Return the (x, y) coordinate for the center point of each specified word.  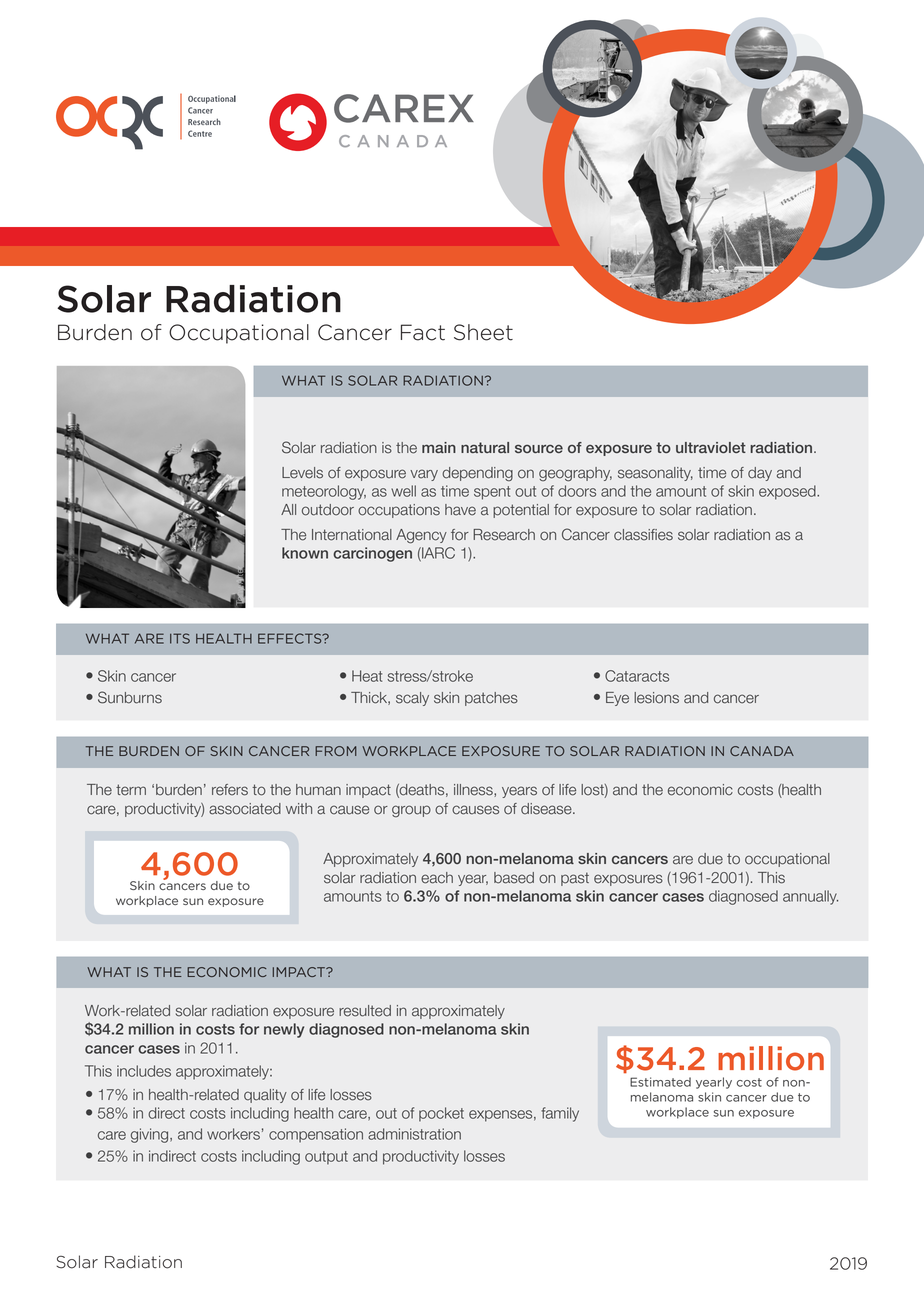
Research (504, 535)
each (437, 878)
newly (284, 1030)
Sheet (483, 332)
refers (230, 790)
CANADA (762, 751)
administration (414, 1134)
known (305, 553)
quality (265, 1096)
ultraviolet (711, 447)
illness (474, 790)
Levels (302, 473)
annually (810, 897)
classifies (643, 535)
